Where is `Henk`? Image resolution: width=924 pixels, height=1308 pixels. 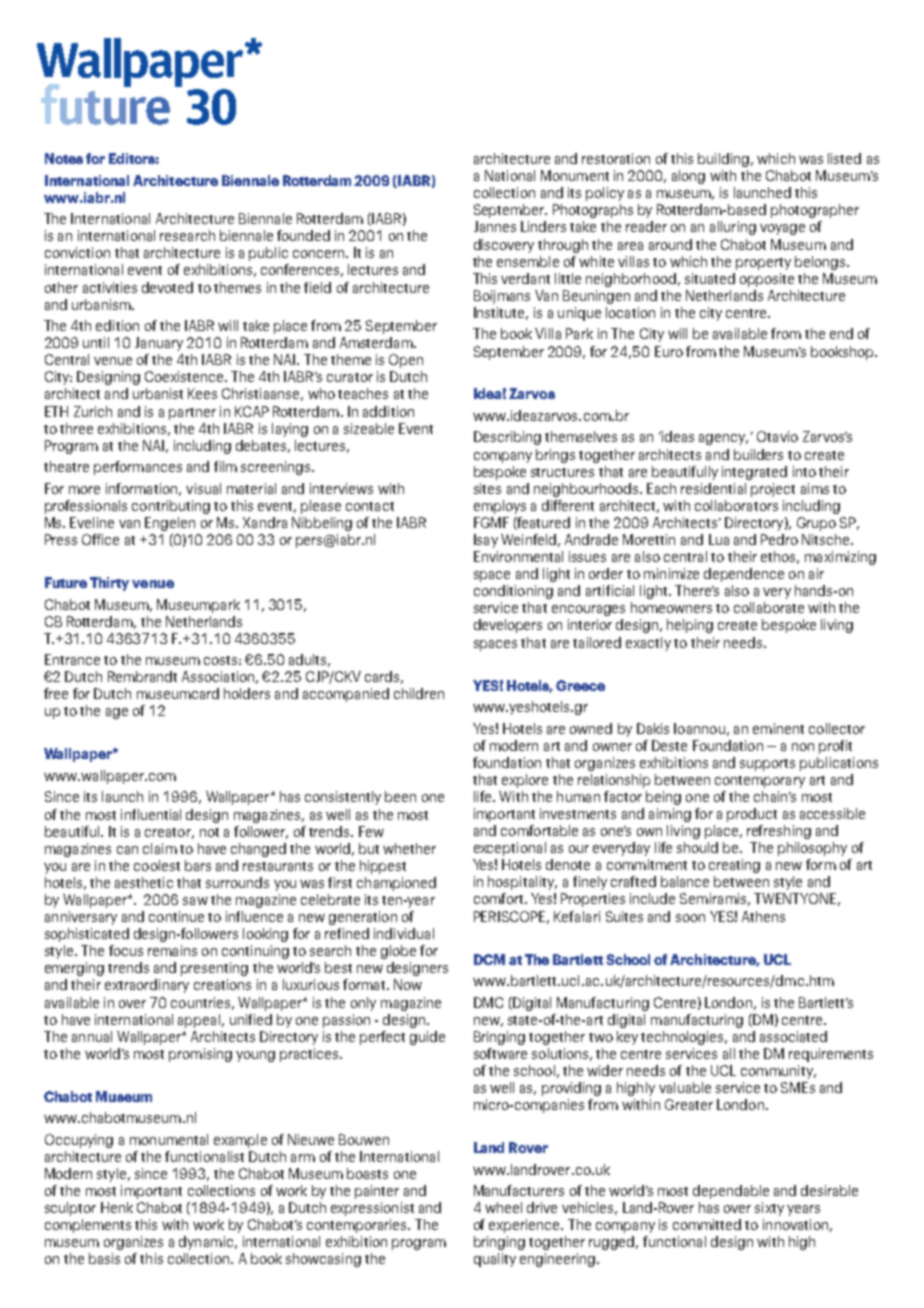 Henk is located at coordinates (117, 1207).
